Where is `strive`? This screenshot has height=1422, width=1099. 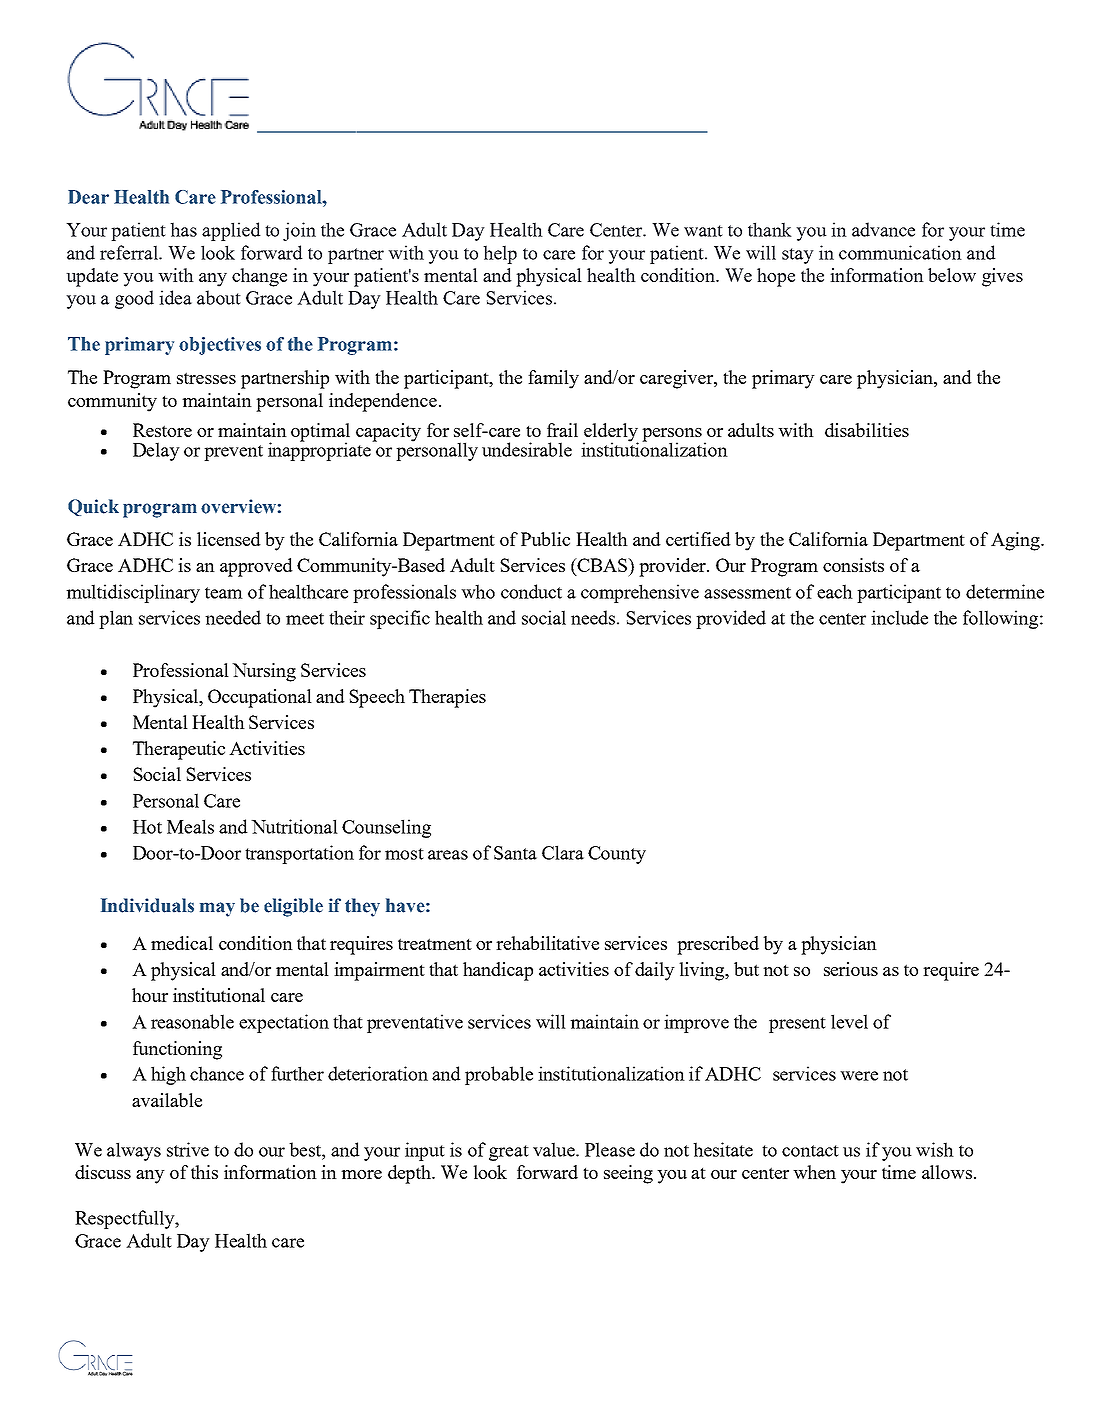
strive is located at coordinates (188, 1149).
